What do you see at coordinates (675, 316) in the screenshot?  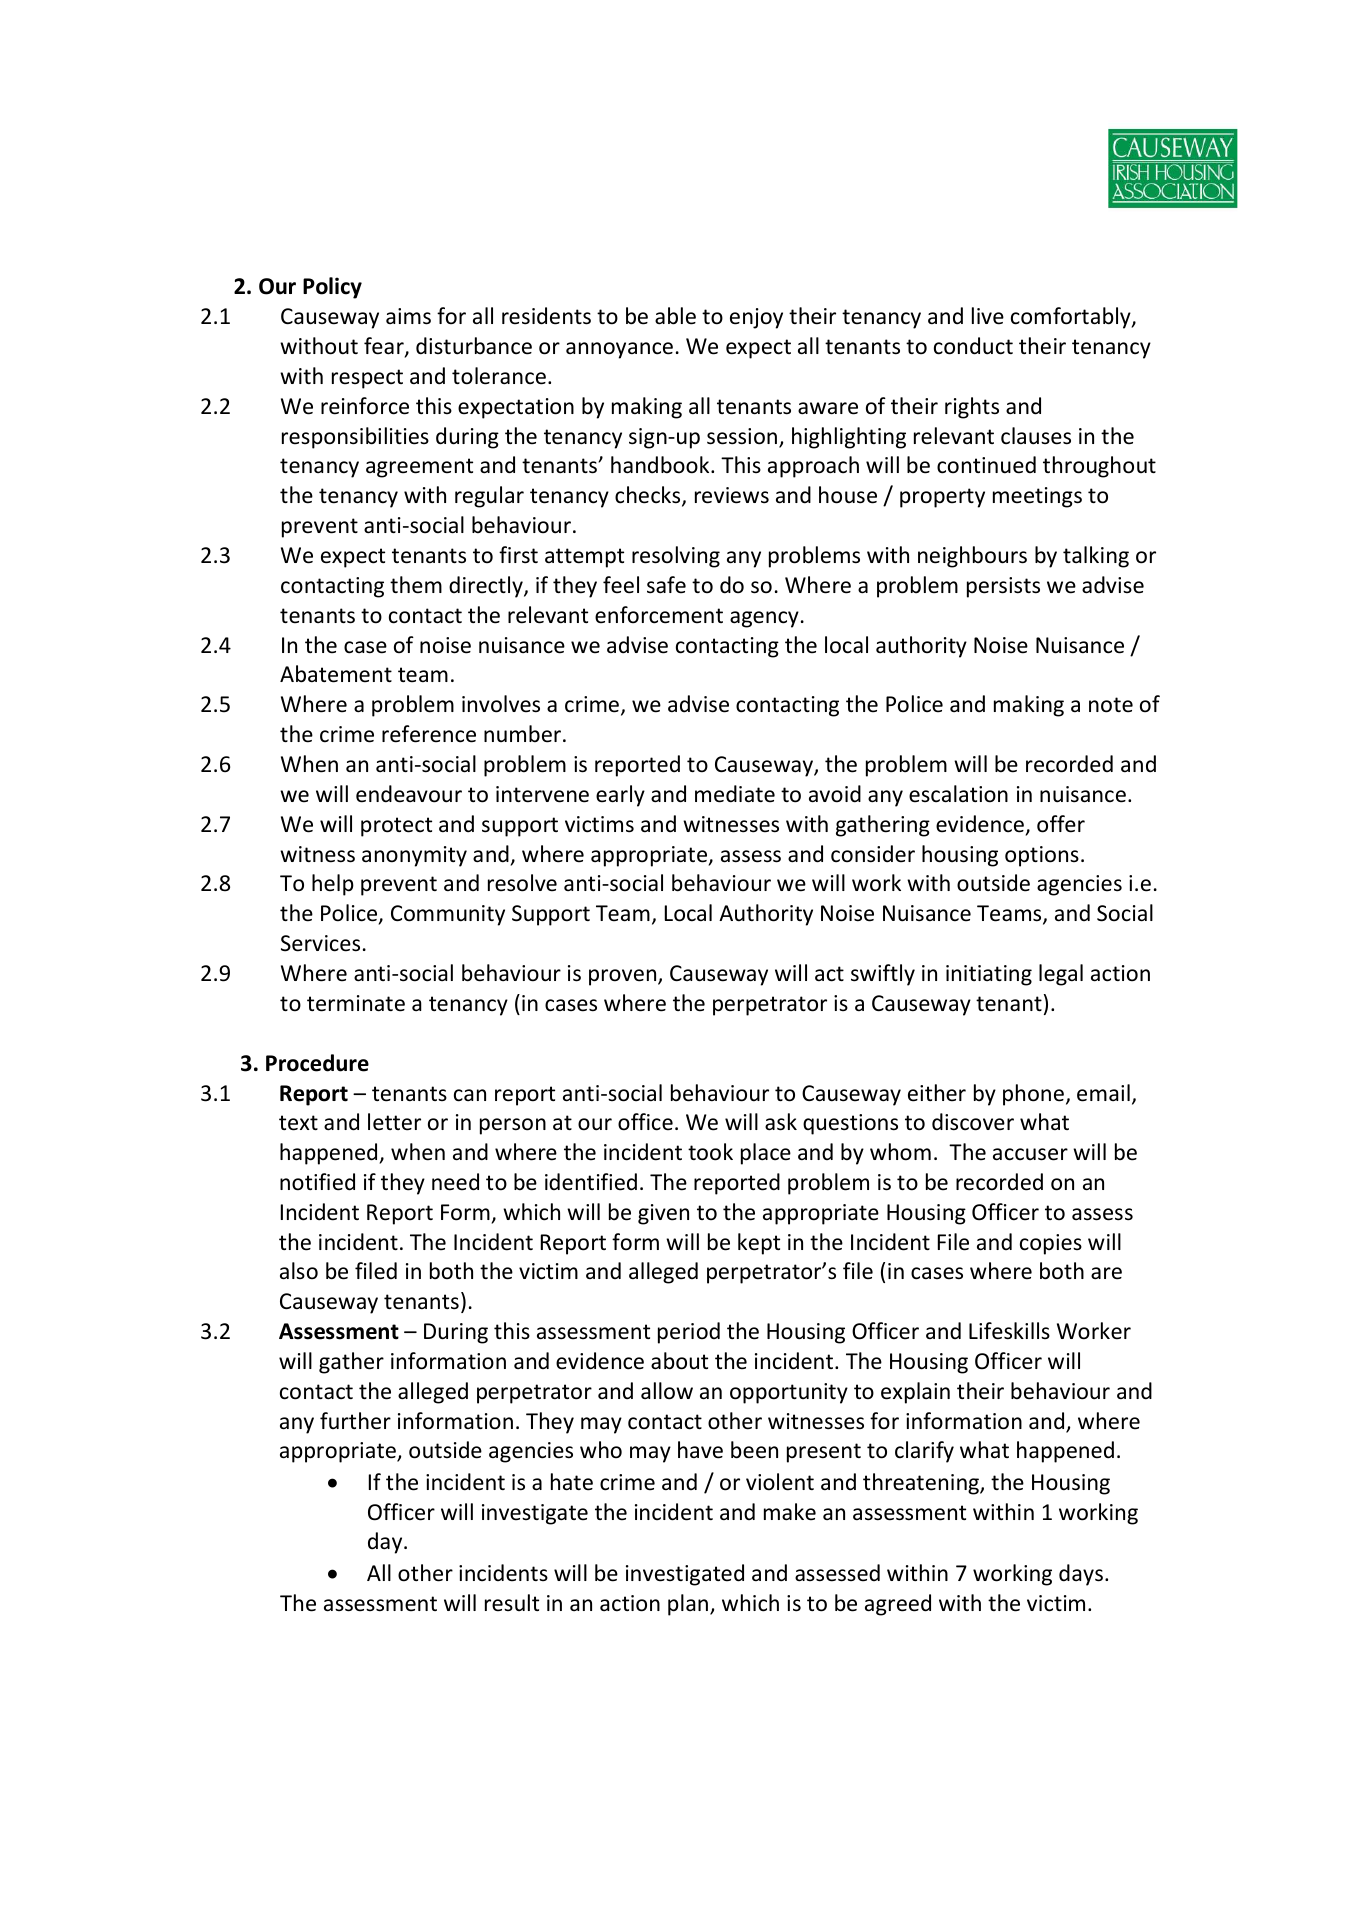 I see `able` at bounding box center [675, 316].
